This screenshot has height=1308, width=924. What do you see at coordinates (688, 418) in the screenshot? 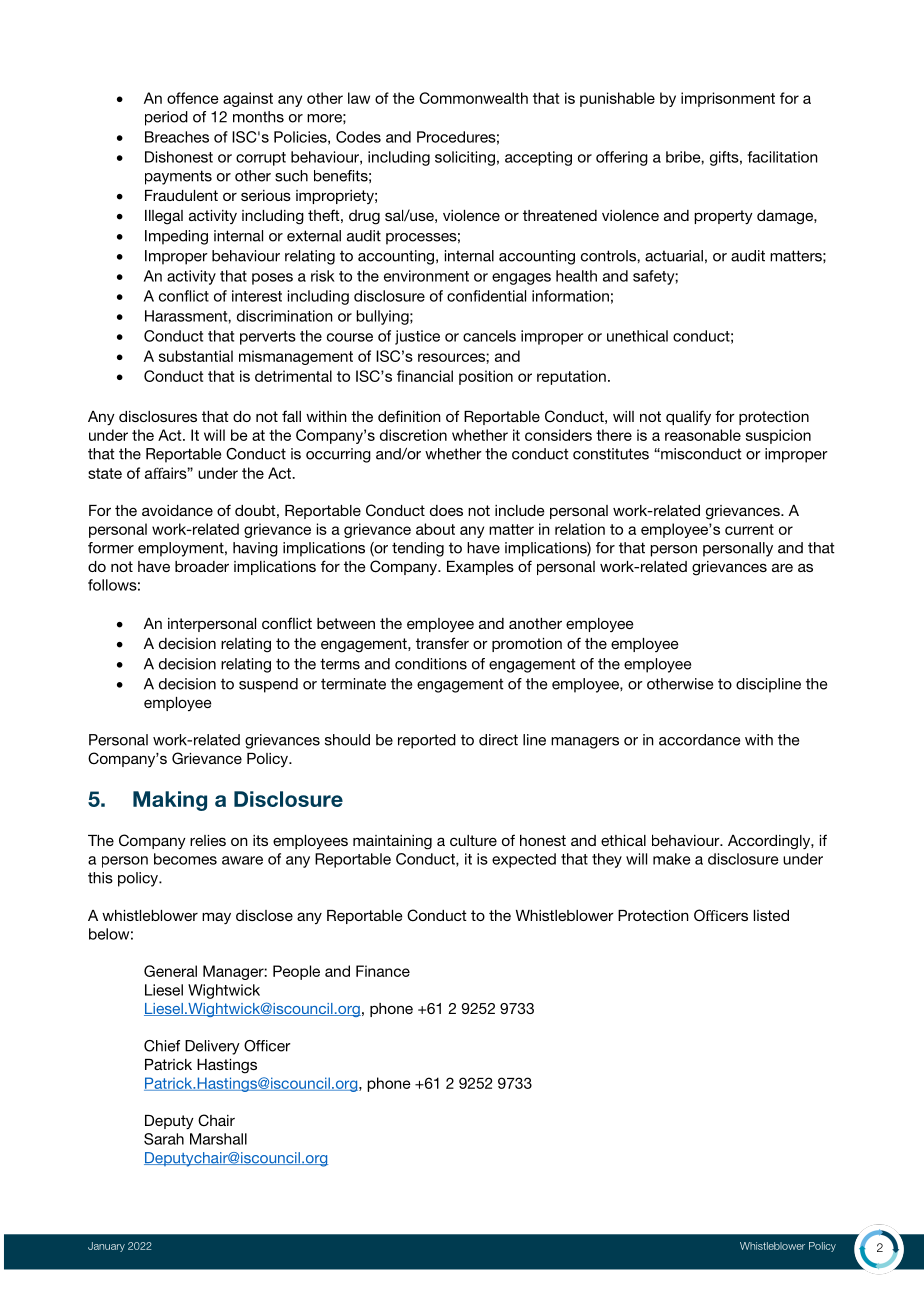
I see `qualify` at bounding box center [688, 418].
